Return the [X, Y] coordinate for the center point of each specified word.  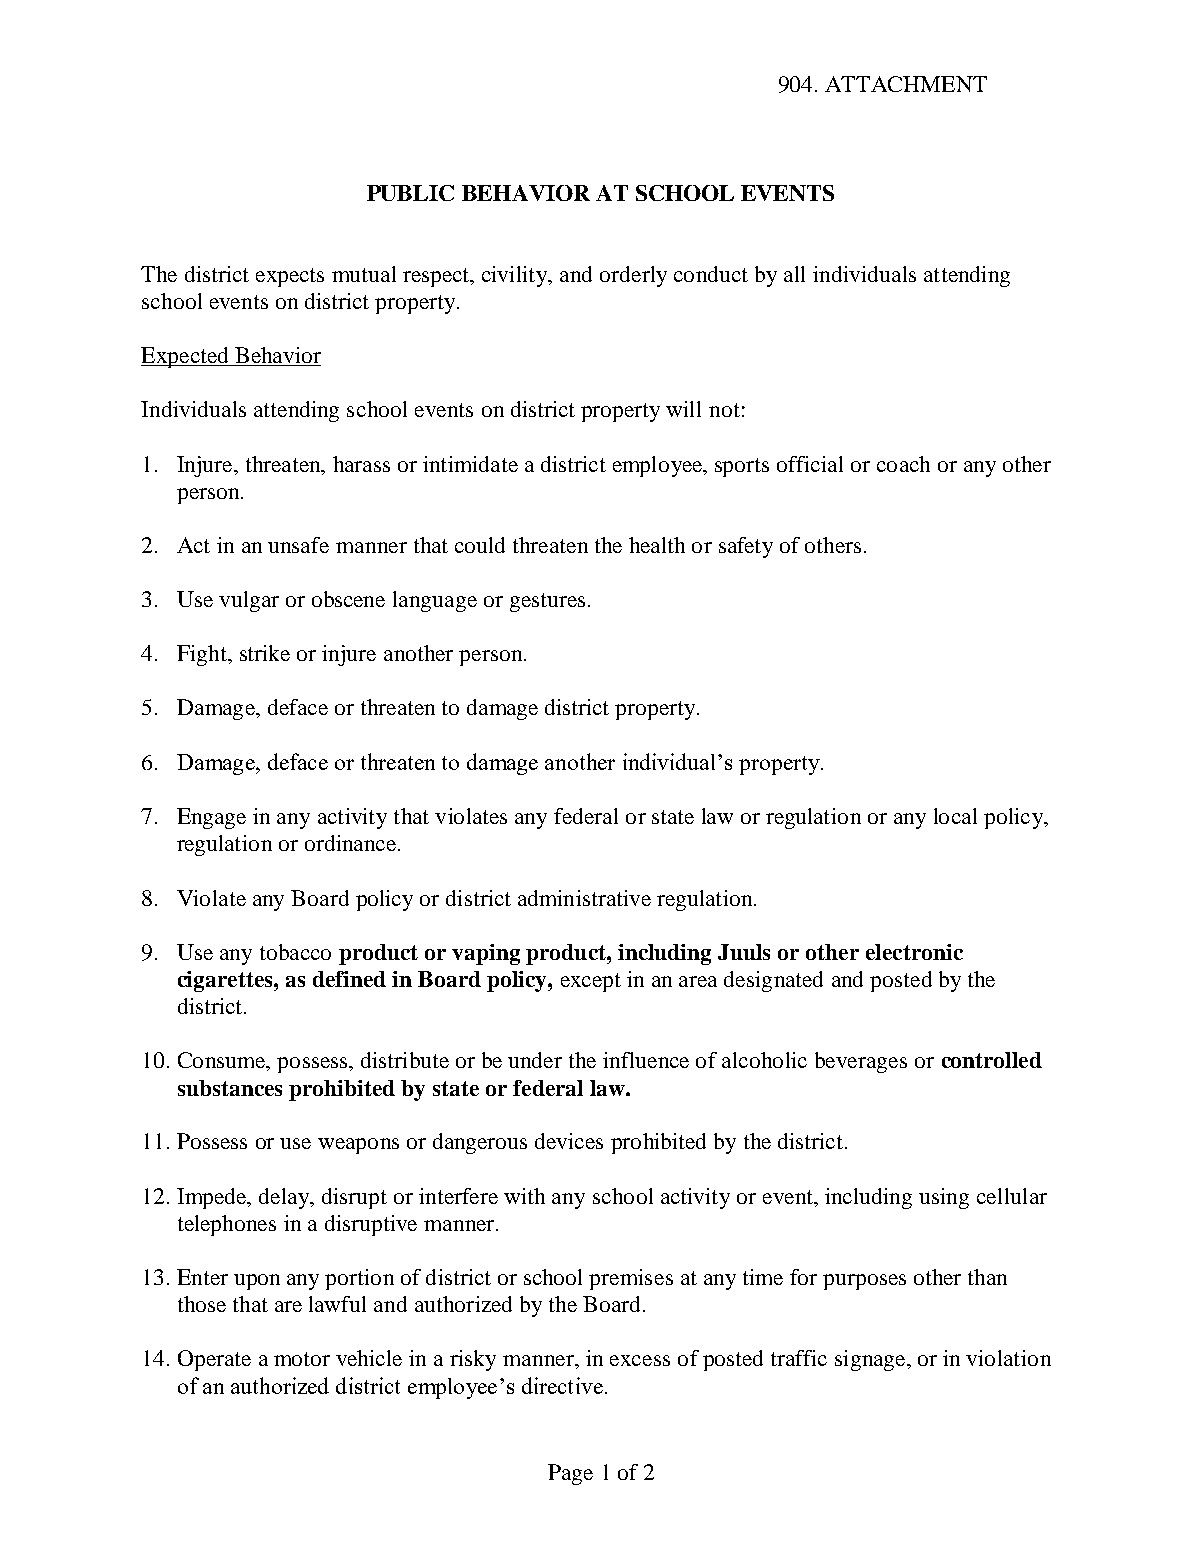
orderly [633, 276]
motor [302, 1359]
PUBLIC [410, 193]
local [955, 816]
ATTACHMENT [906, 84]
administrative [584, 898]
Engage [211, 818]
